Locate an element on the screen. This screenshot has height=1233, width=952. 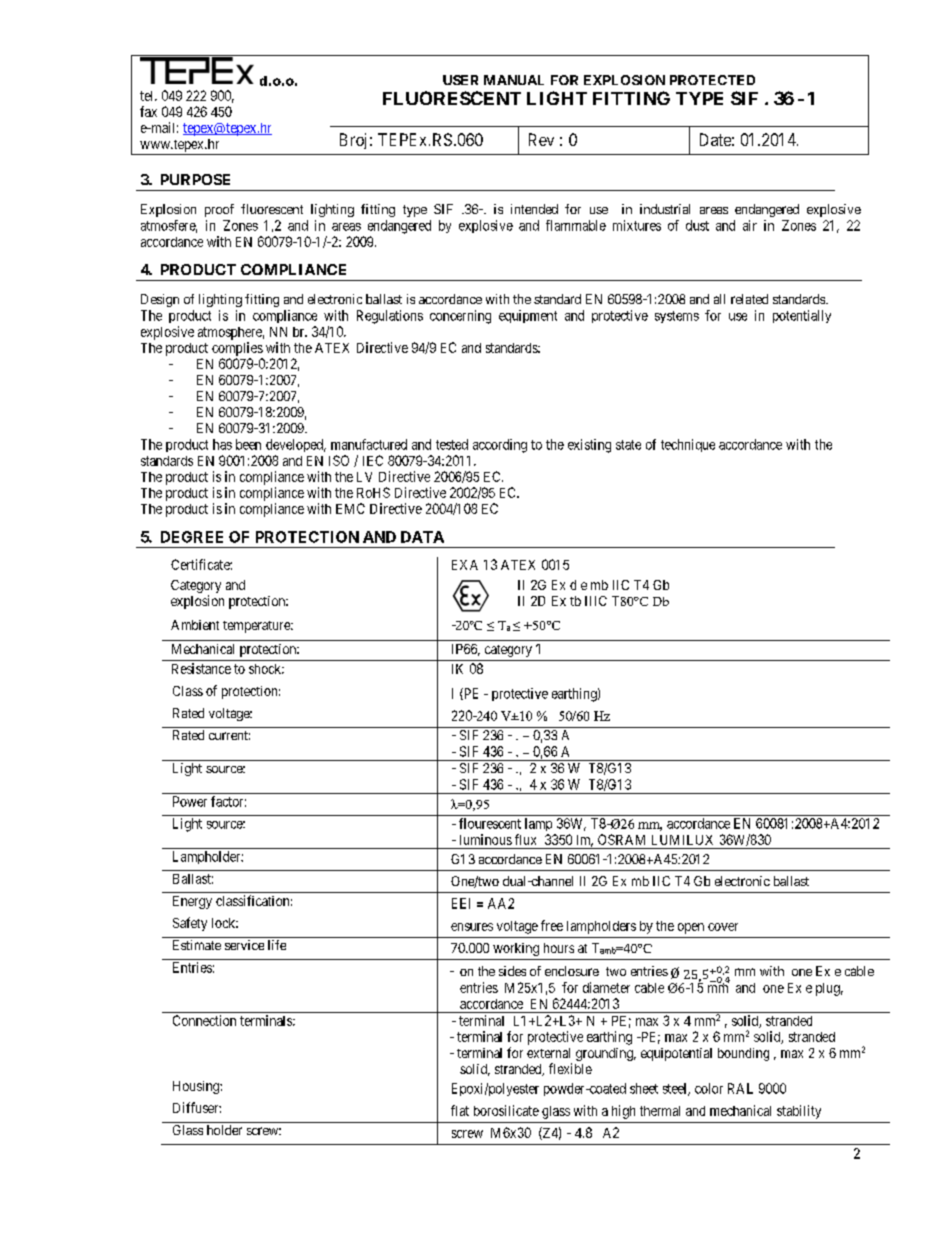
Ambient is located at coordinates (195, 625).
